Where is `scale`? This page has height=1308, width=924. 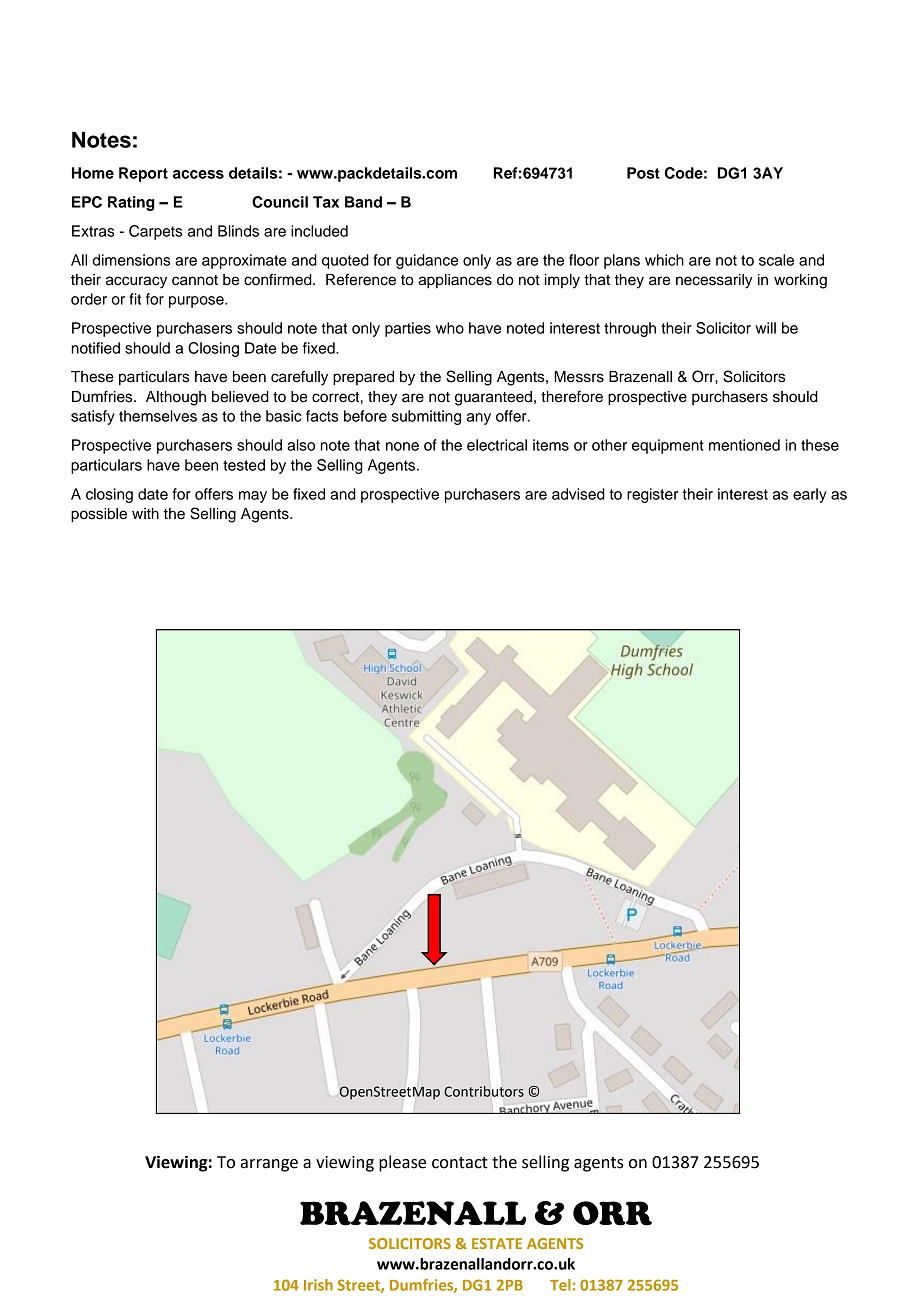
scale is located at coordinates (776, 260).
